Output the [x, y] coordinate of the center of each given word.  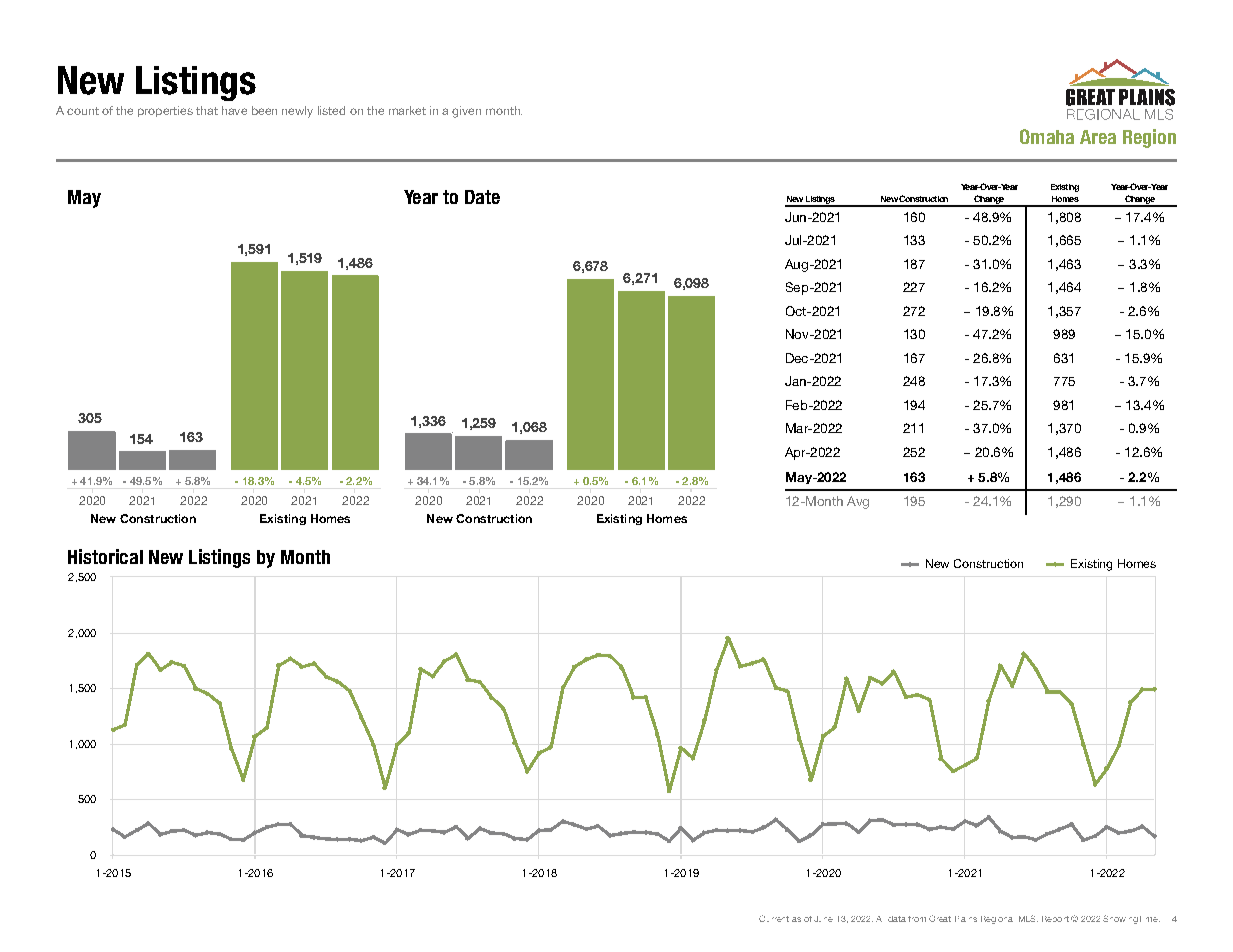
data [897, 919]
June [823, 919]
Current [774, 918]
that [207, 110]
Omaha [1047, 136]
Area [1098, 137]
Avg [858, 502]
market [407, 110]
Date [482, 197]
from [917, 919]
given [466, 112]
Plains [966, 919]
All [879, 919]
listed [331, 110]
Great [940, 918]
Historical [105, 556]
